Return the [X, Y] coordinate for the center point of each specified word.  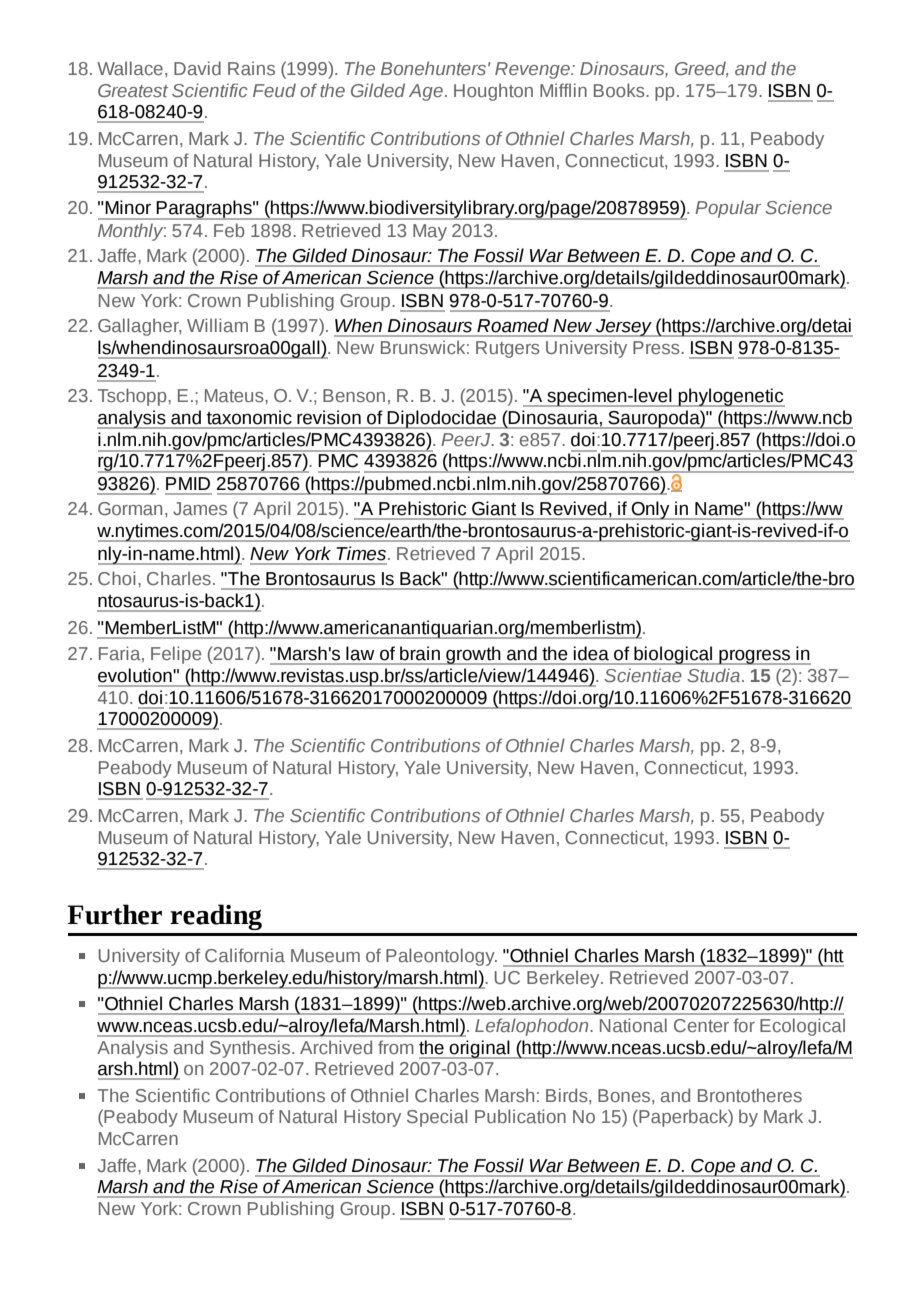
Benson [354, 395]
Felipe [176, 655]
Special [437, 1118]
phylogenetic [730, 397]
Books [620, 90]
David [197, 68]
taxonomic [249, 417]
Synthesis [251, 1049]
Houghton [493, 92]
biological [673, 655]
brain [420, 653]
